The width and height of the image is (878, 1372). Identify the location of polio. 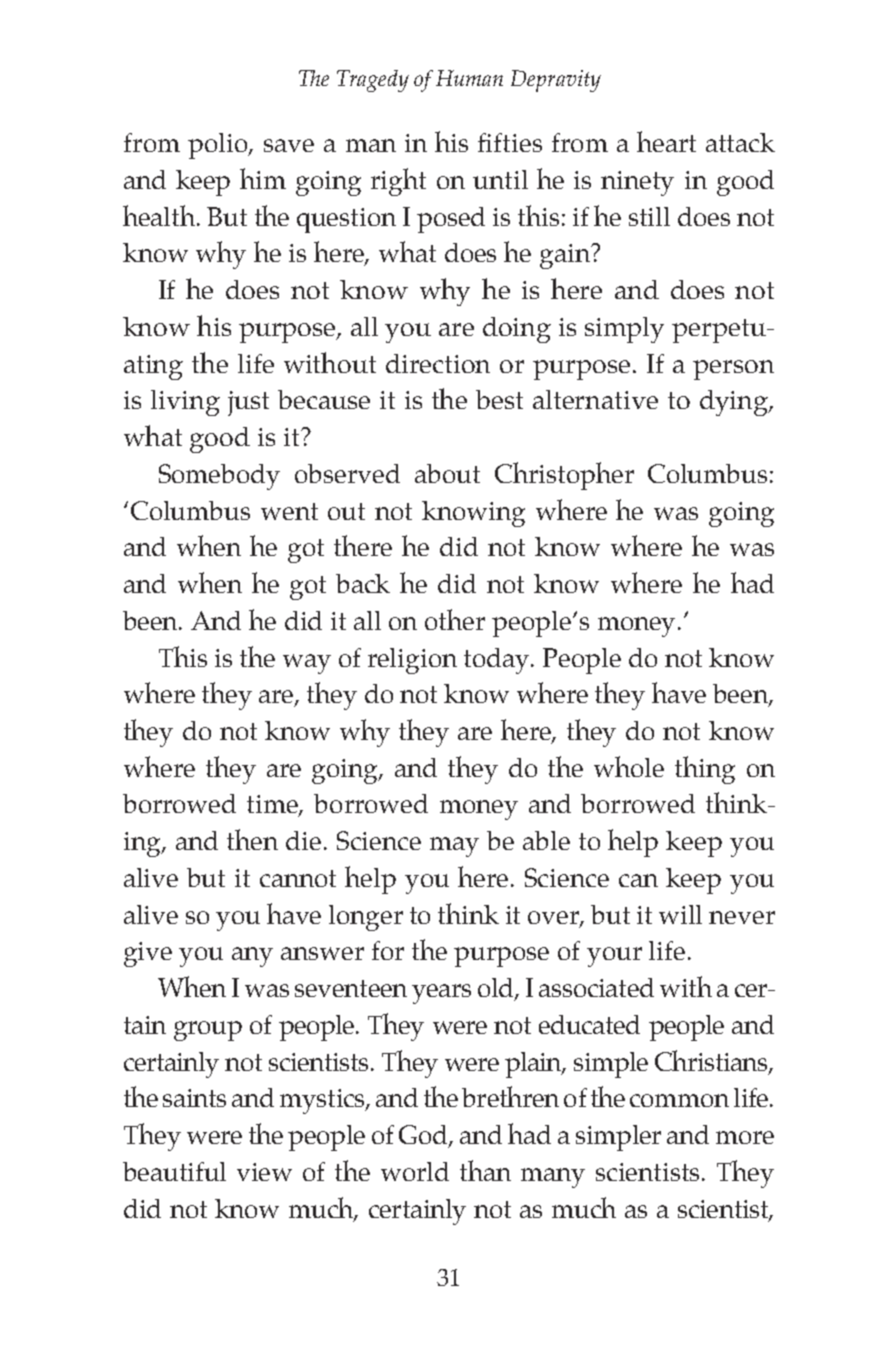
(219, 146).
